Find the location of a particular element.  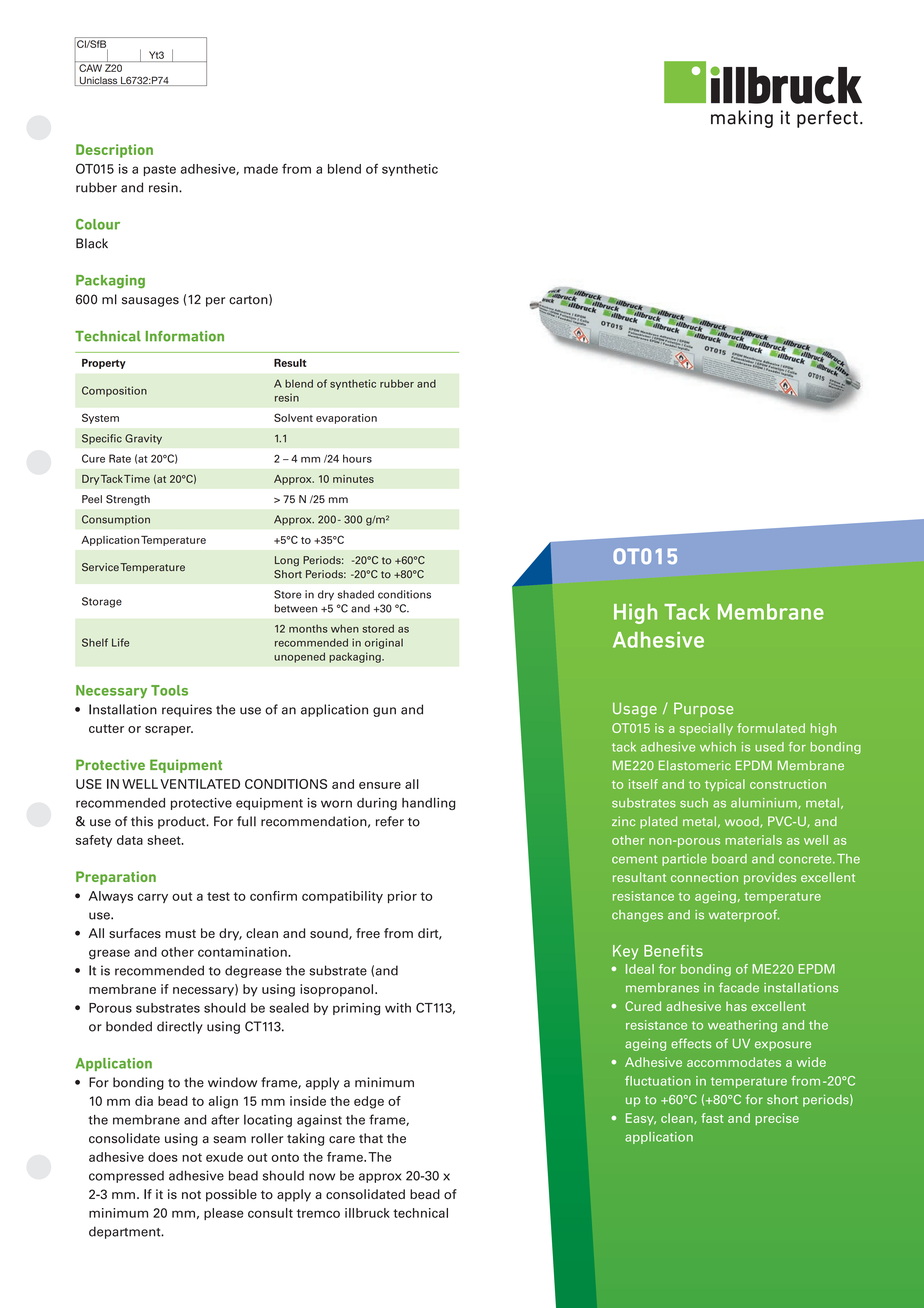

wood is located at coordinates (743, 822).
